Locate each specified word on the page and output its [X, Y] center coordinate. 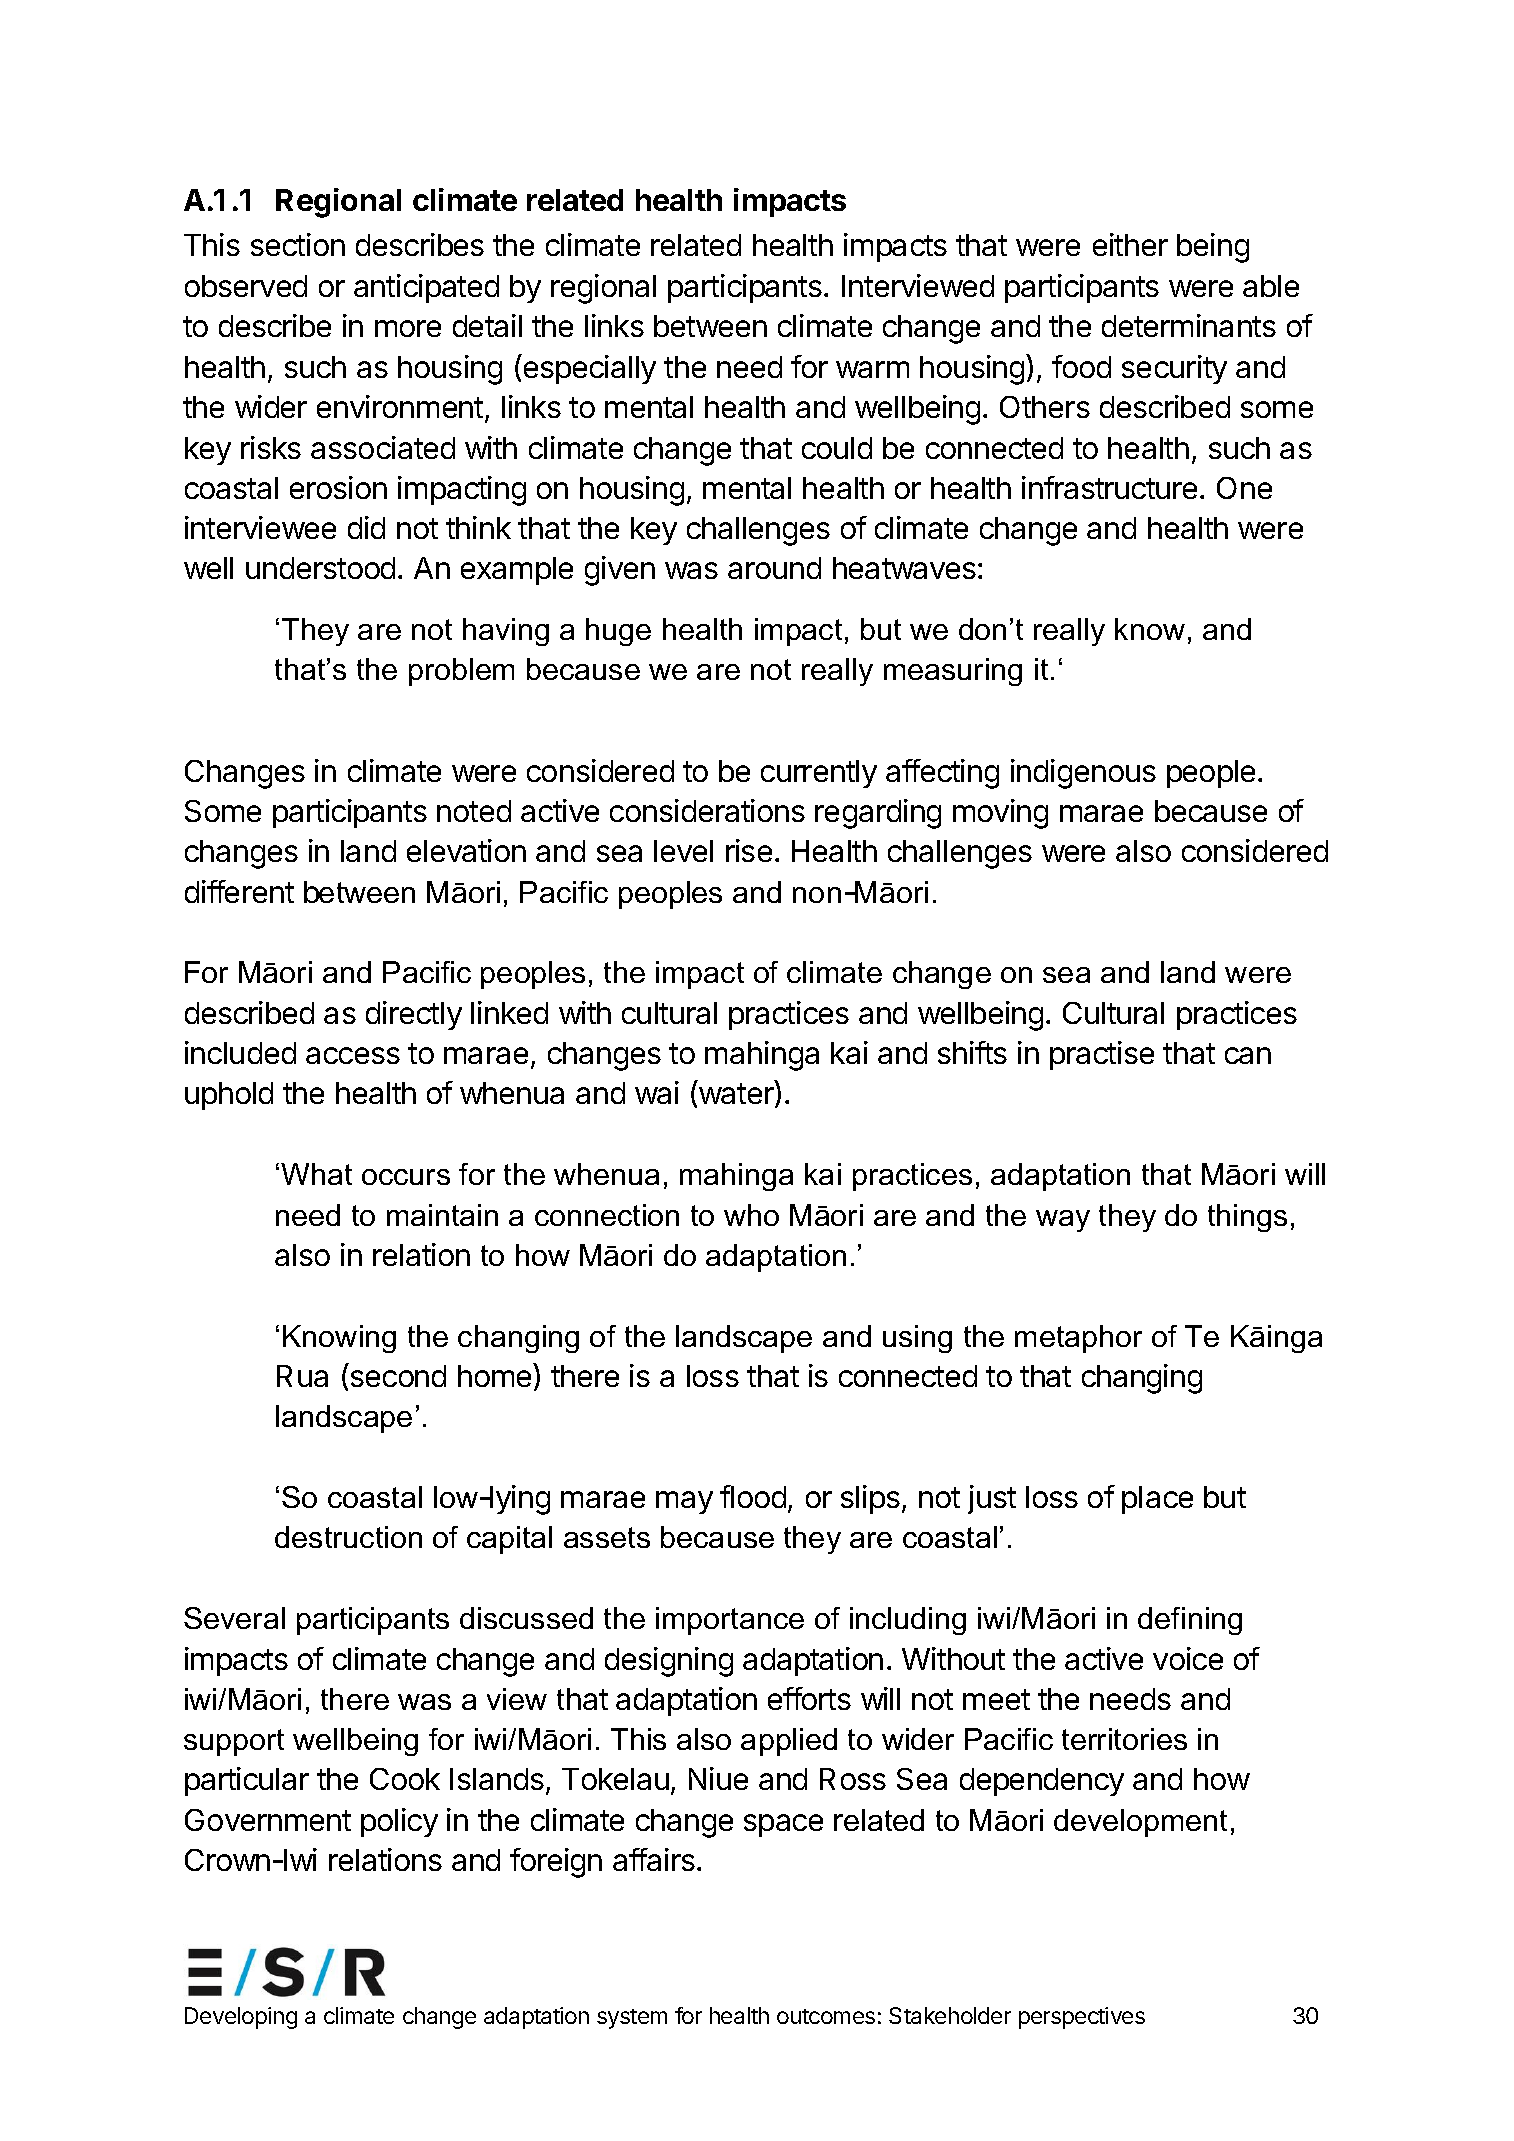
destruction [348, 1537]
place [1157, 1500]
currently [819, 774]
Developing [241, 2018]
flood [753, 1496]
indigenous [1083, 774]
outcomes [826, 2016]
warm [872, 369]
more [408, 328]
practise [1102, 1055]
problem [461, 672]
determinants [1189, 325]
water [737, 1095]
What [316, 1174]
